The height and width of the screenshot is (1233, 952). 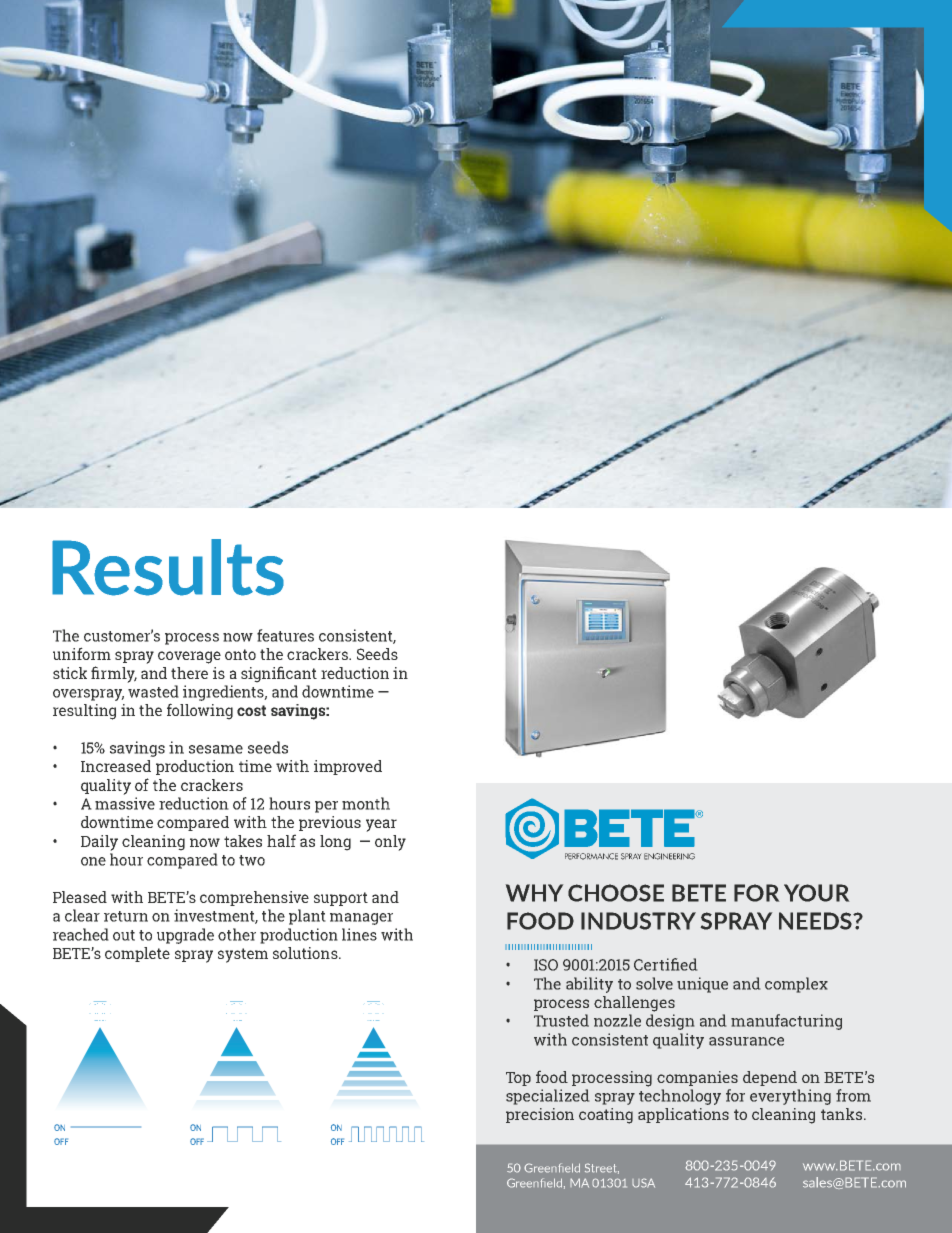 What do you see at coordinates (786, 1022) in the screenshot?
I see `manufacturing` at bounding box center [786, 1022].
